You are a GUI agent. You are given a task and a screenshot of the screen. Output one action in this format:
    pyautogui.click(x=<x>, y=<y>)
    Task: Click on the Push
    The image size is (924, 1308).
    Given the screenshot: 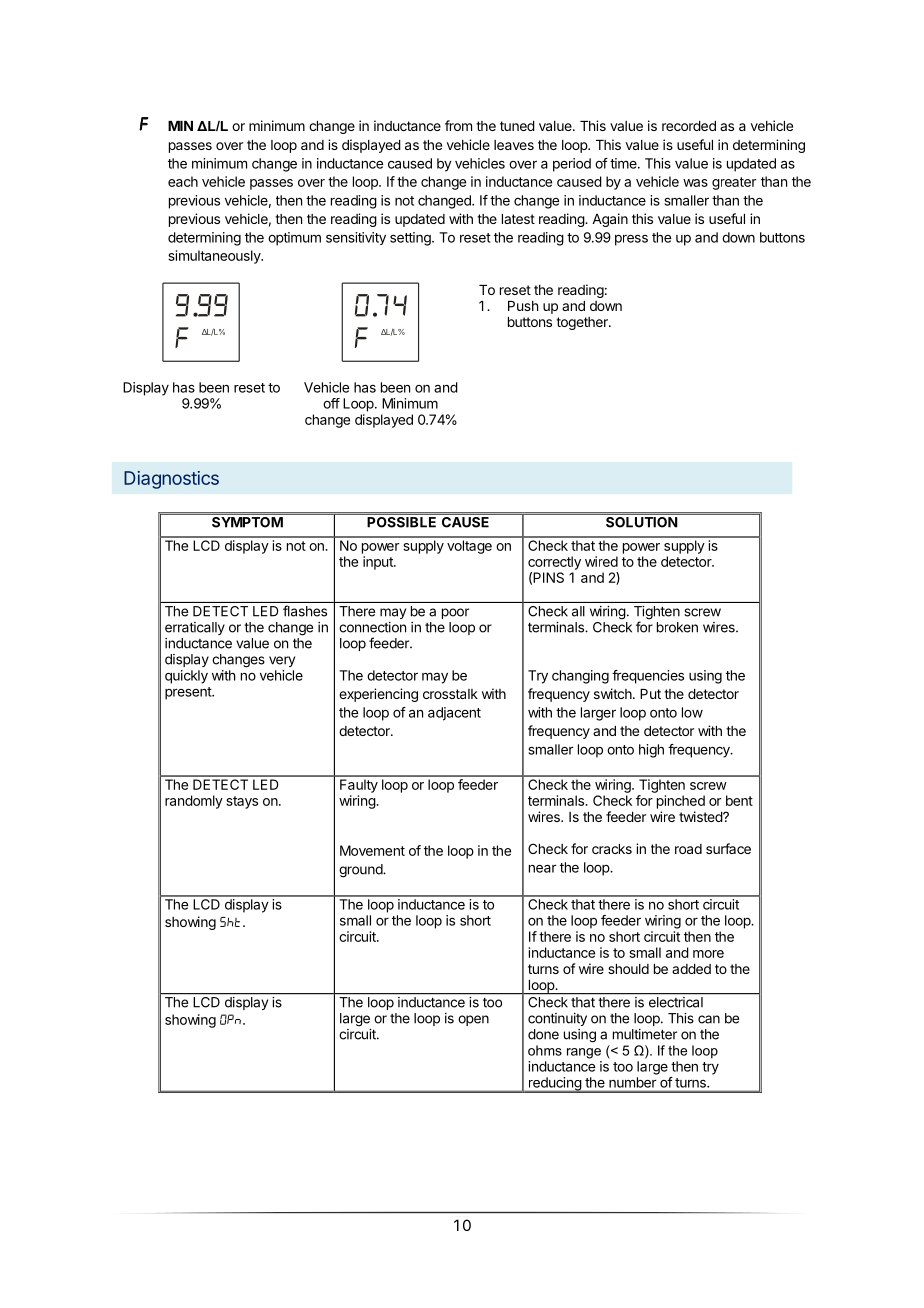 What is the action you would take?
    pyautogui.click(x=523, y=306)
